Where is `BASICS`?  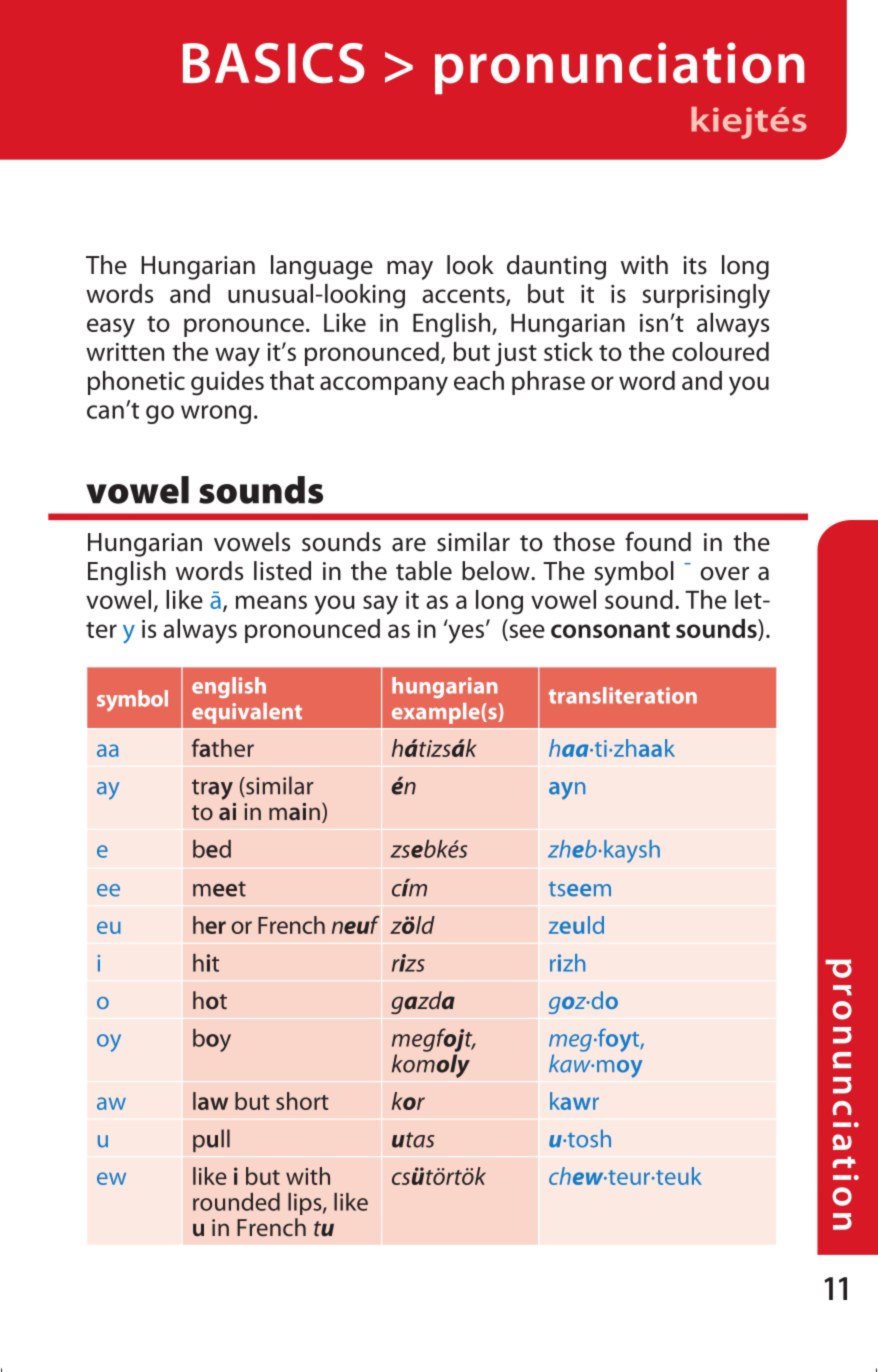 BASICS is located at coordinates (274, 63).
